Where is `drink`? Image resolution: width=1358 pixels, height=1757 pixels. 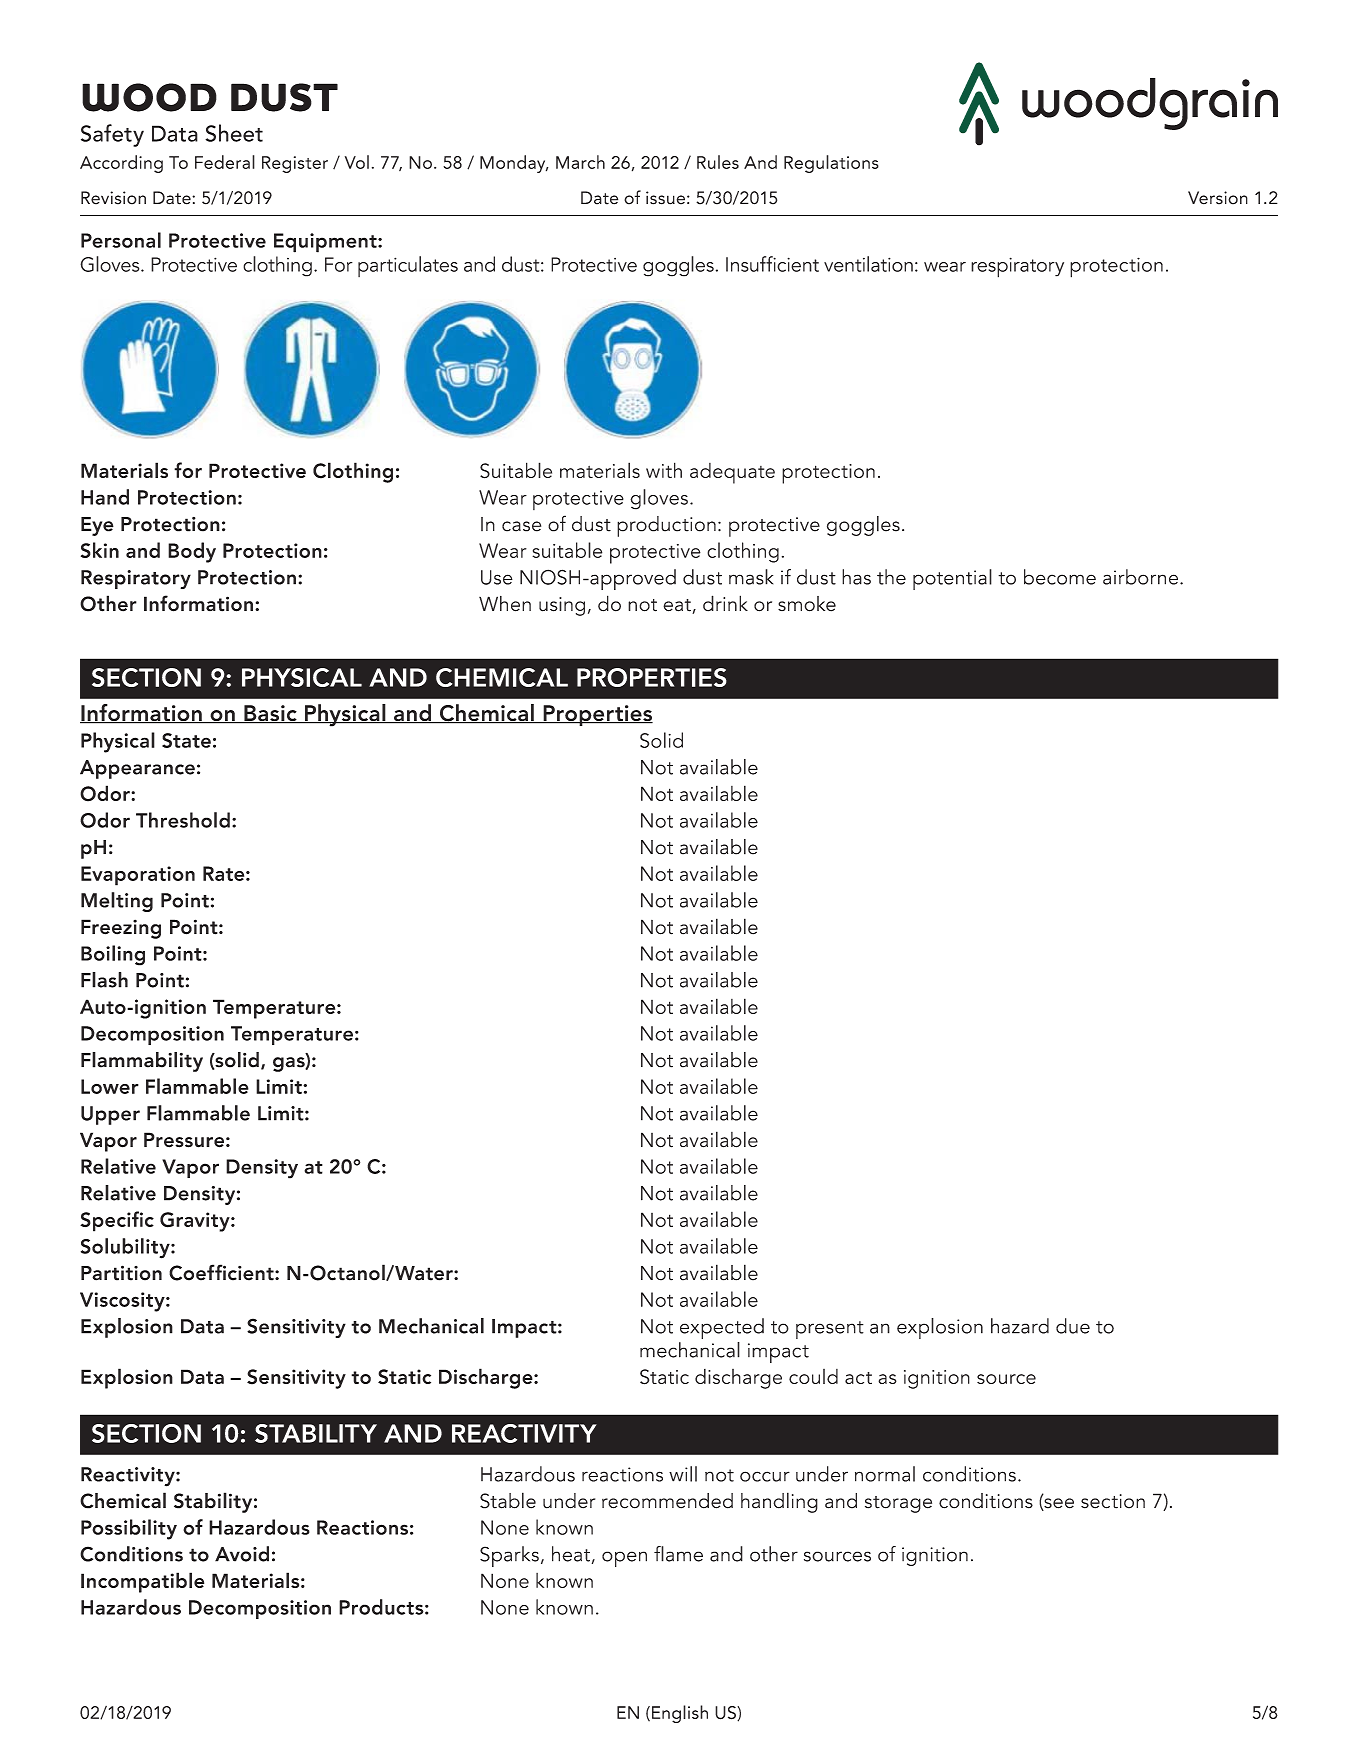 drink is located at coordinates (725, 603).
